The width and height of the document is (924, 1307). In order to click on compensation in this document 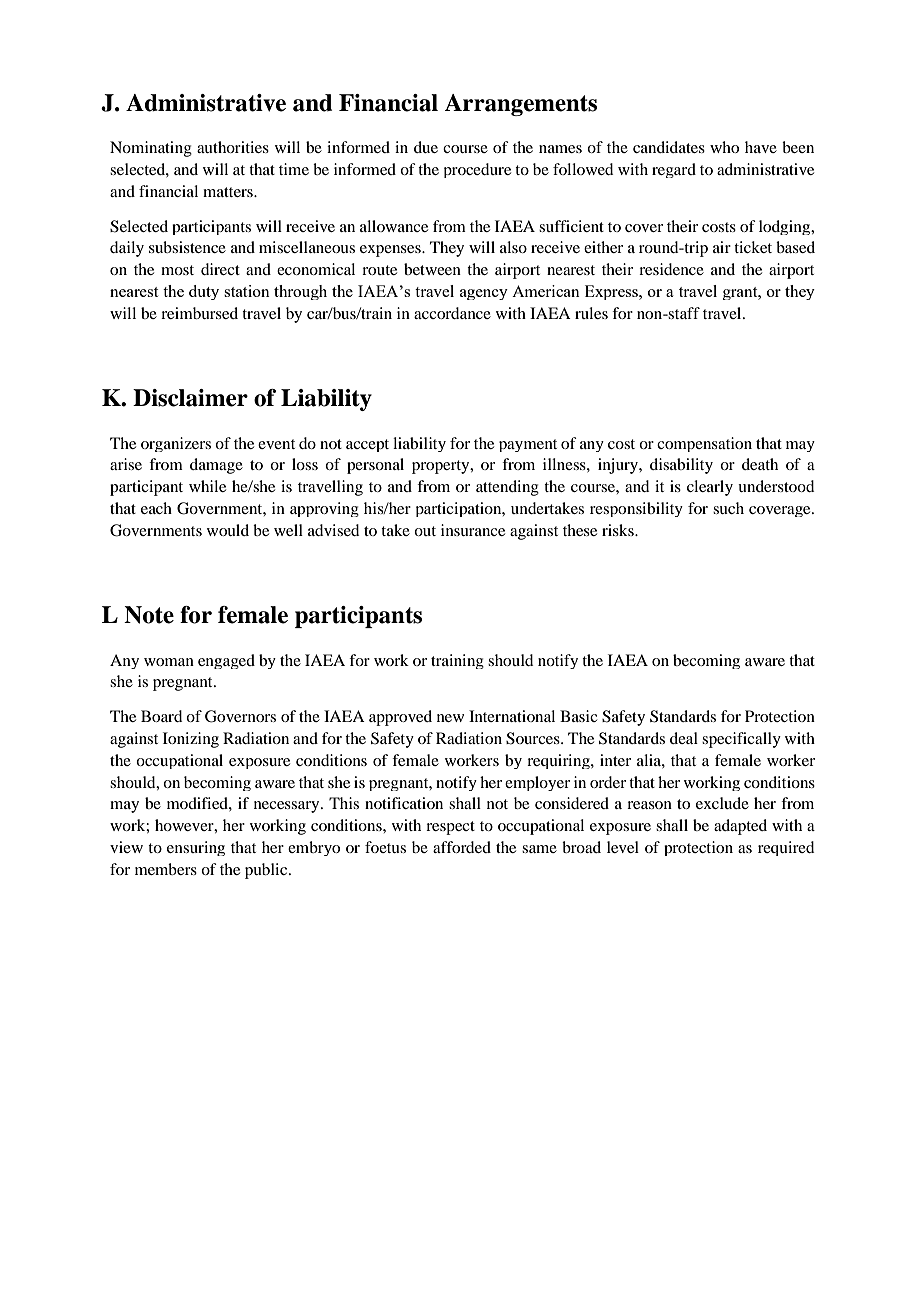, I will do `click(704, 444)`.
